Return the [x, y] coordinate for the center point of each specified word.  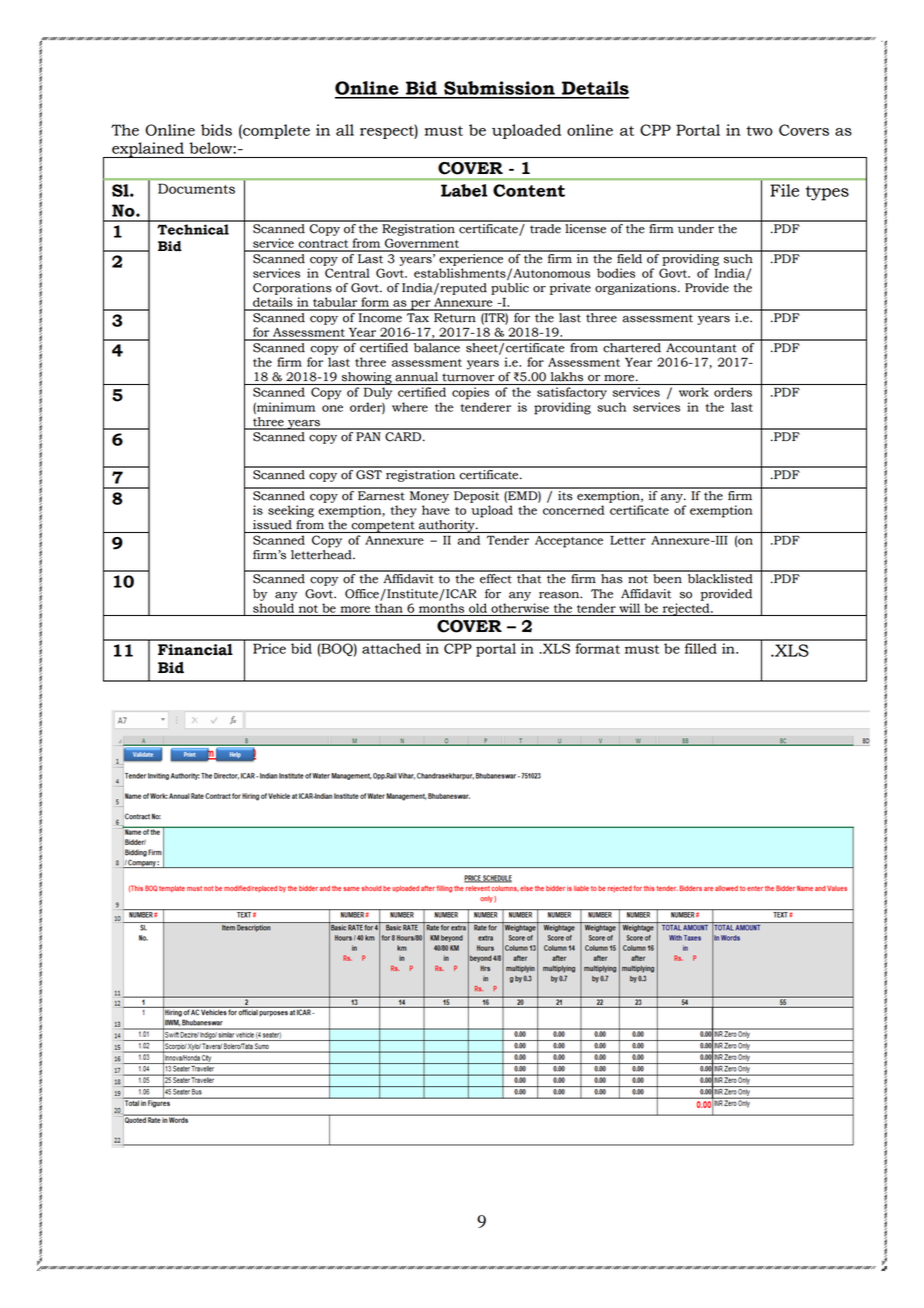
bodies [616, 273]
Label [464, 190]
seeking [291, 511]
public [510, 289]
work [694, 392]
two [759, 131]
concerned [574, 510]
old [478, 608]
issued [272, 525]
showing [366, 378]
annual [416, 377]
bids [216, 130]
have [436, 510]
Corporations [292, 289]
